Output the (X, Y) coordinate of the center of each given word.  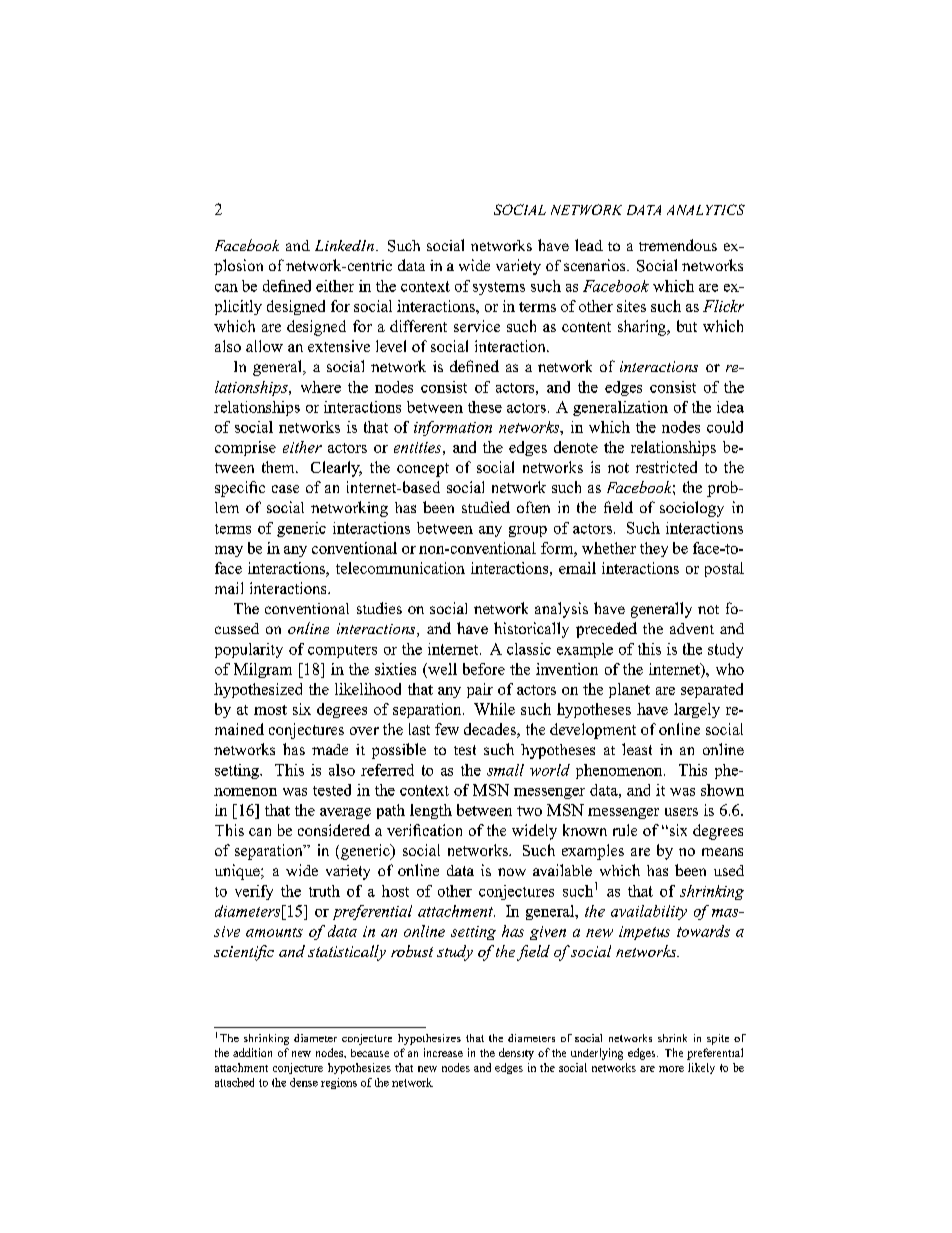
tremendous (678, 245)
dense (304, 1082)
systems (499, 288)
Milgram (263, 670)
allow (264, 346)
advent (692, 628)
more (671, 1069)
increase (443, 1052)
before (484, 669)
